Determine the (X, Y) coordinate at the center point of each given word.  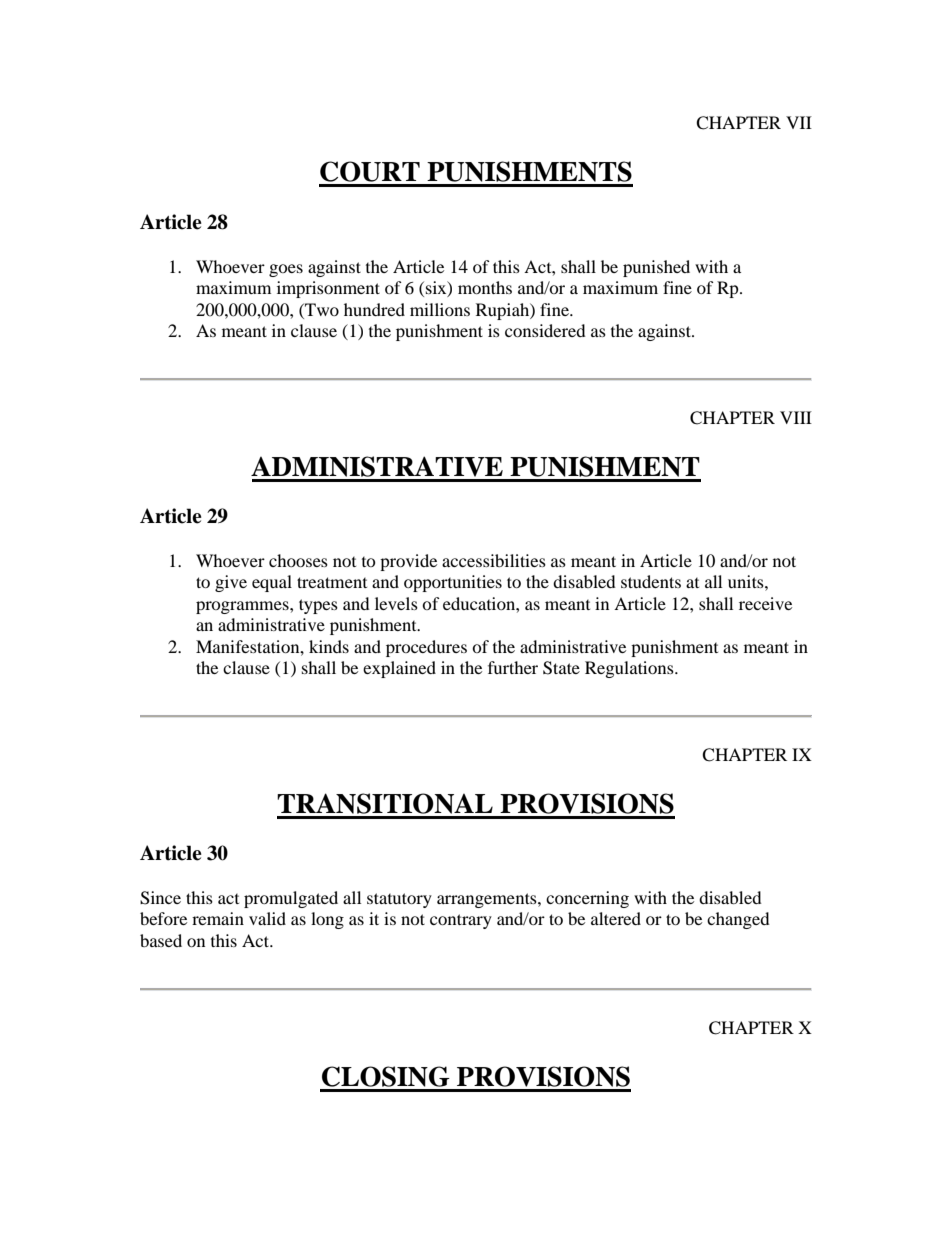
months (485, 287)
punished (656, 268)
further (513, 667)
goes (286, 270)
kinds (329, 646)
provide (408, 562)
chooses (298, 560)
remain (218, 918)
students (651, 581)
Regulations (630, 669)
